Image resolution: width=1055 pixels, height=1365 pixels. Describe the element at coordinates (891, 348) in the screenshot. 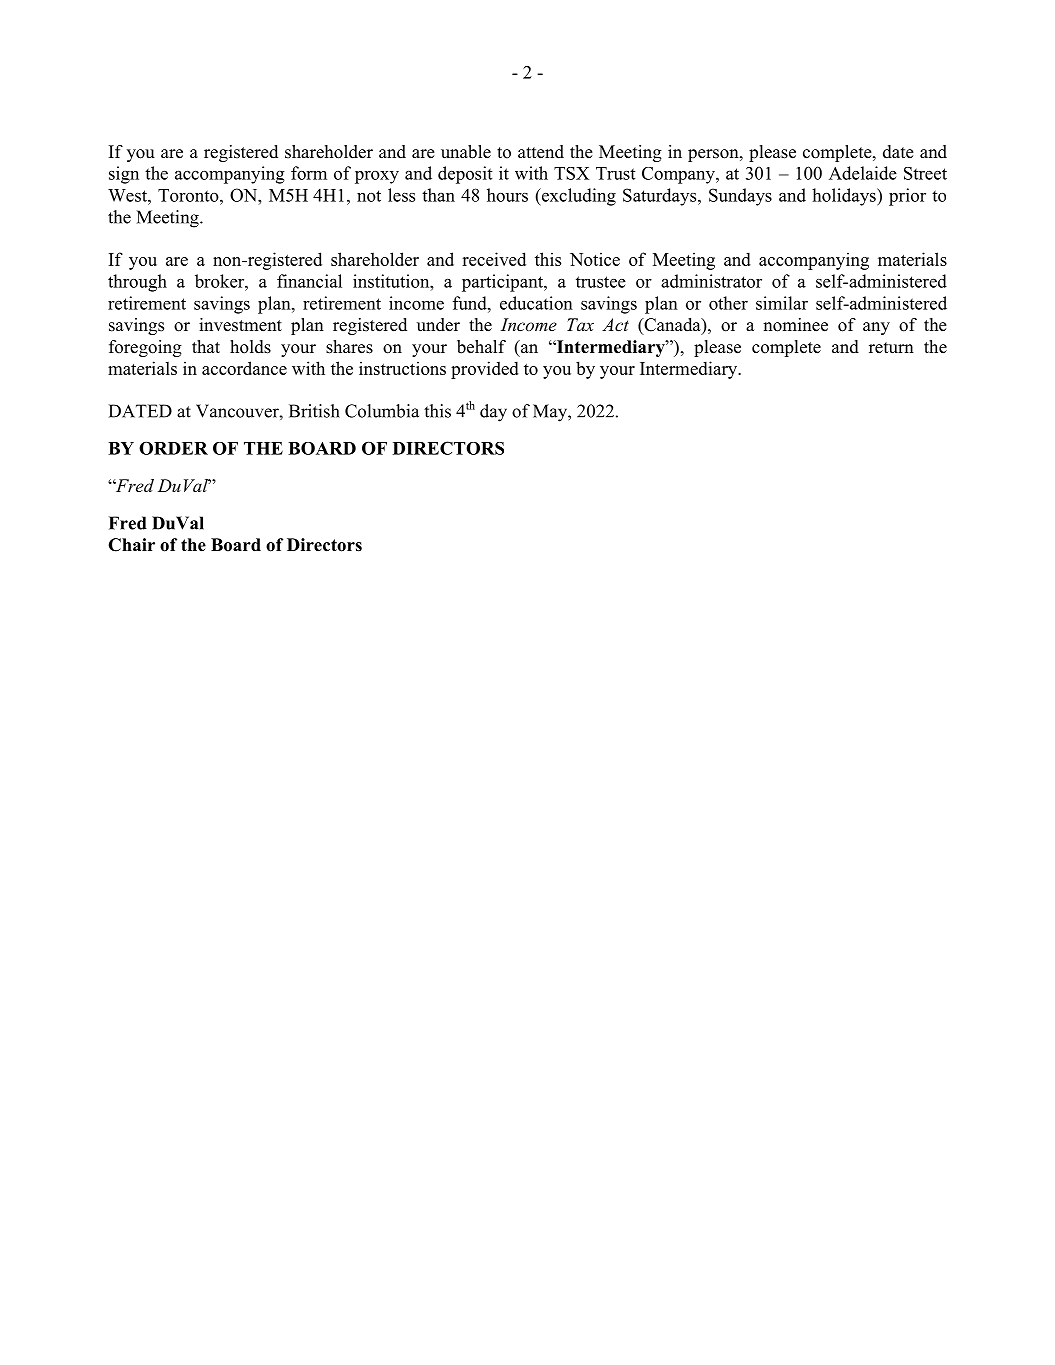

I see `return` at that location.
